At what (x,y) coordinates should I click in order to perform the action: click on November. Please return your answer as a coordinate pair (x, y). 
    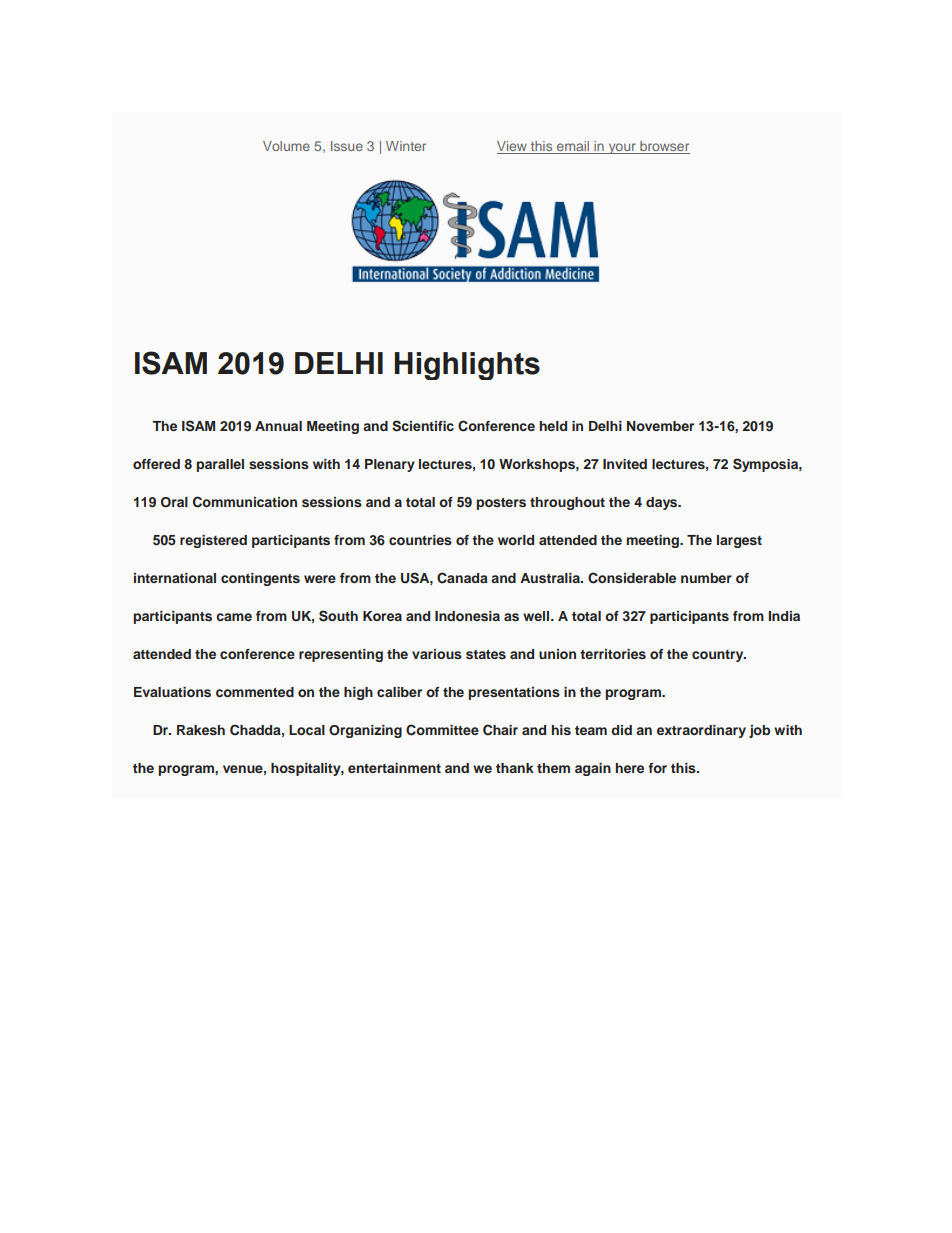
    Looking at the image, I should click on (660, 426).
